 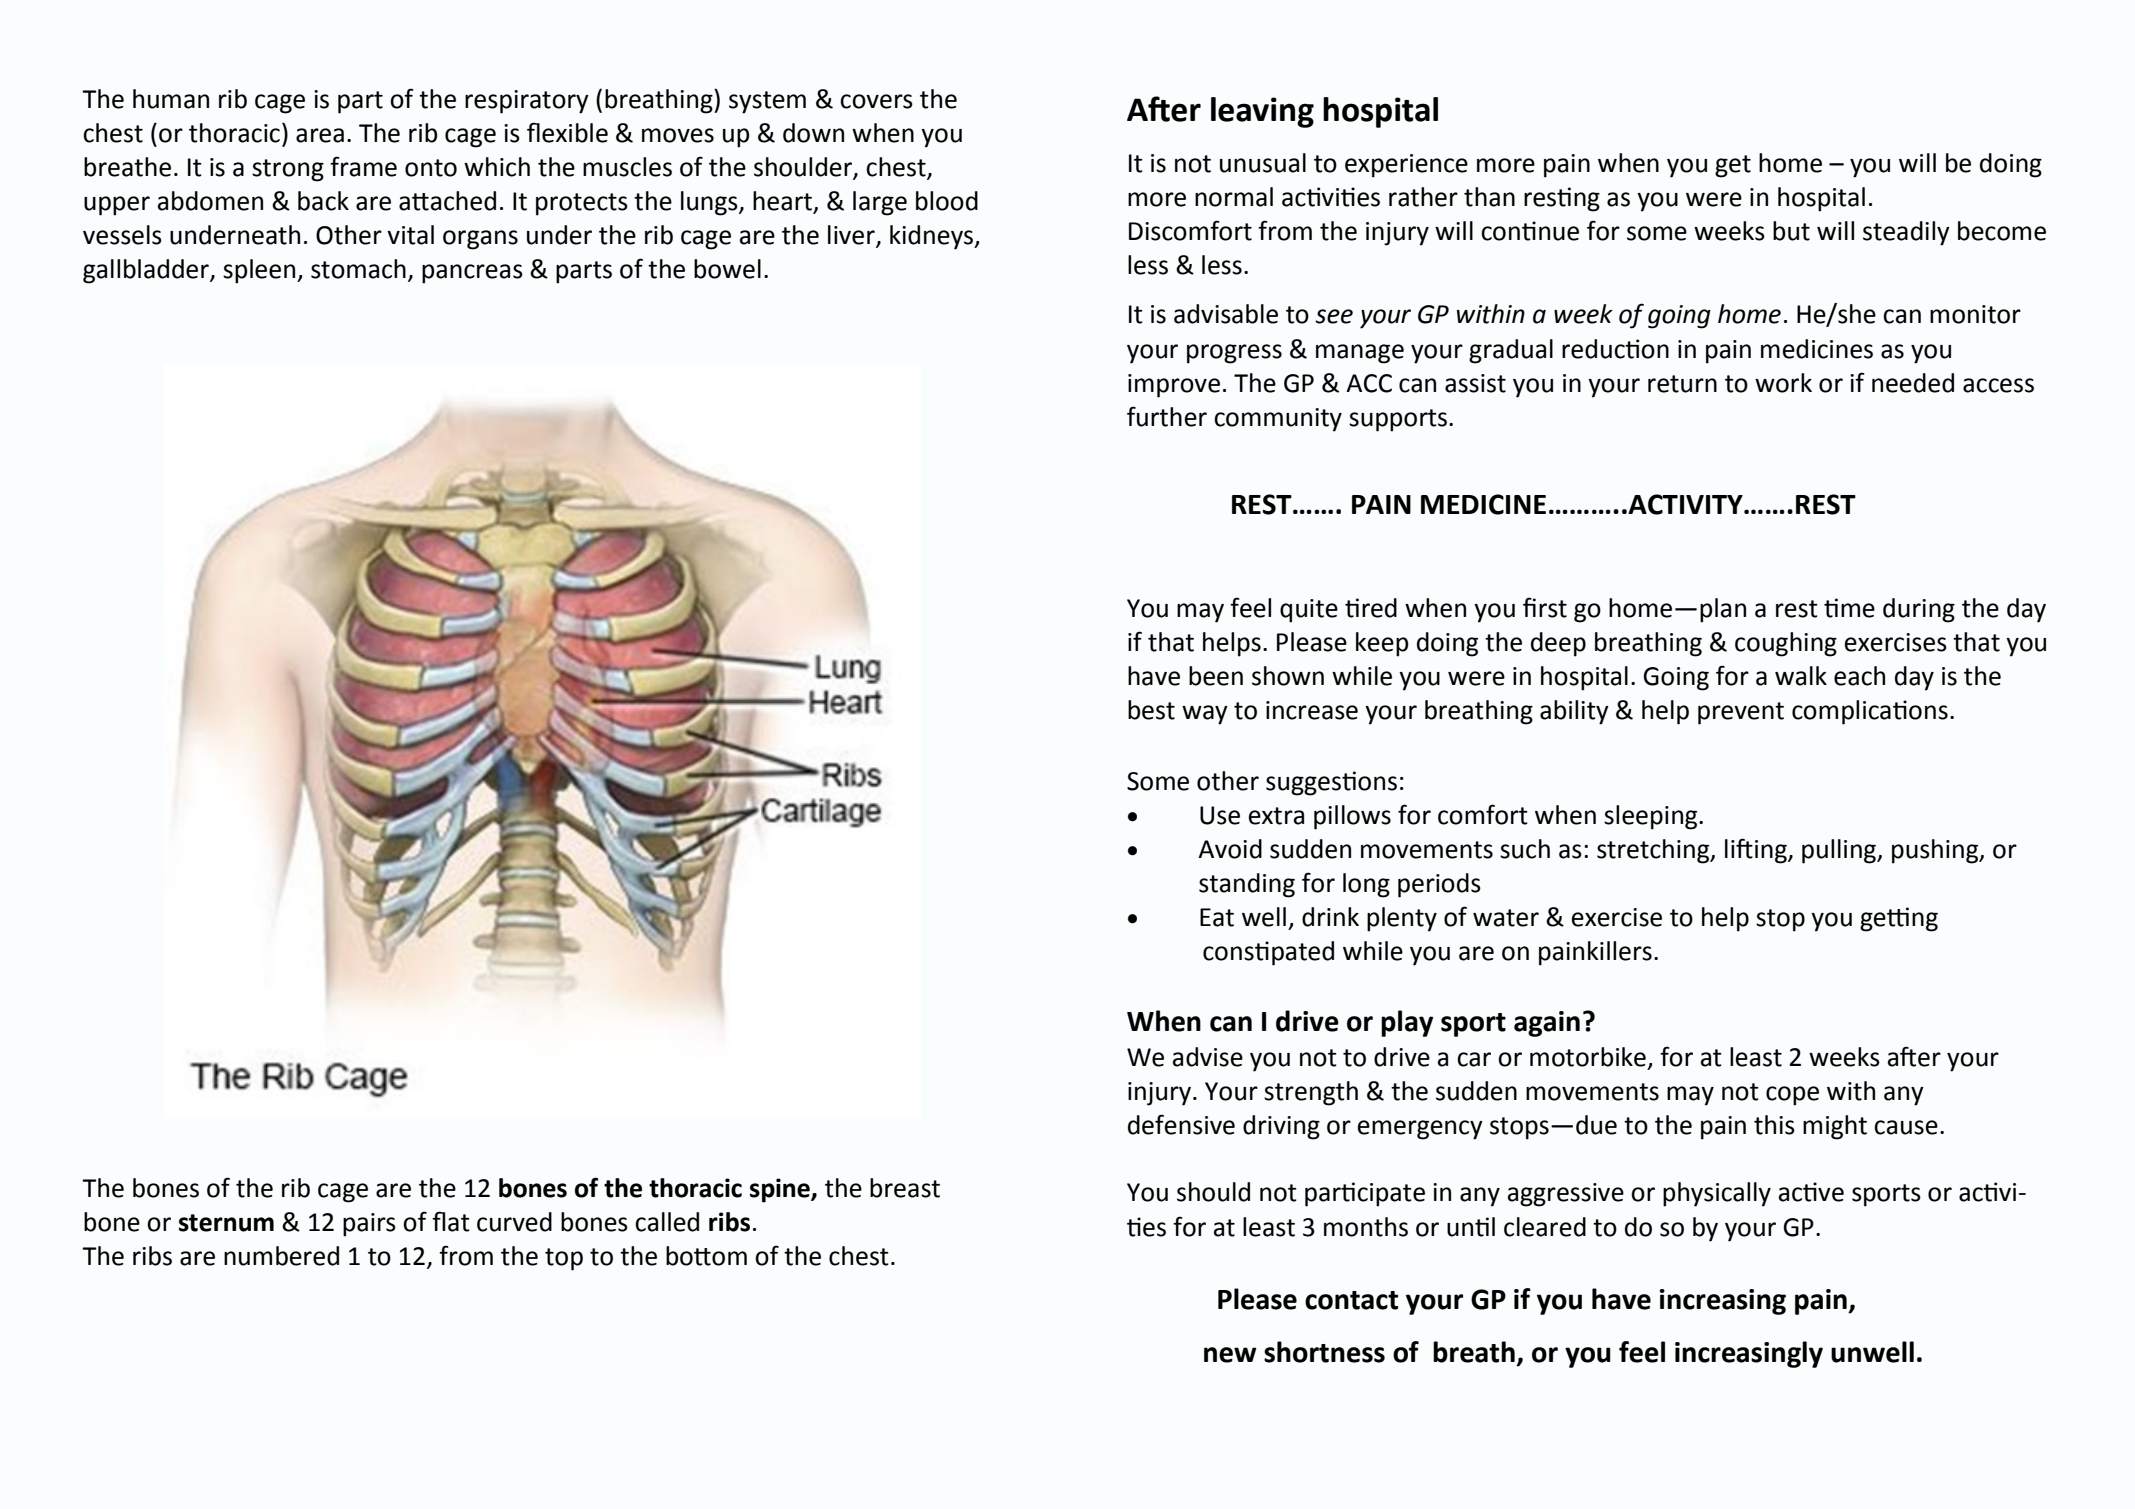 I want to click on best, so click(x=1151, y=710).
